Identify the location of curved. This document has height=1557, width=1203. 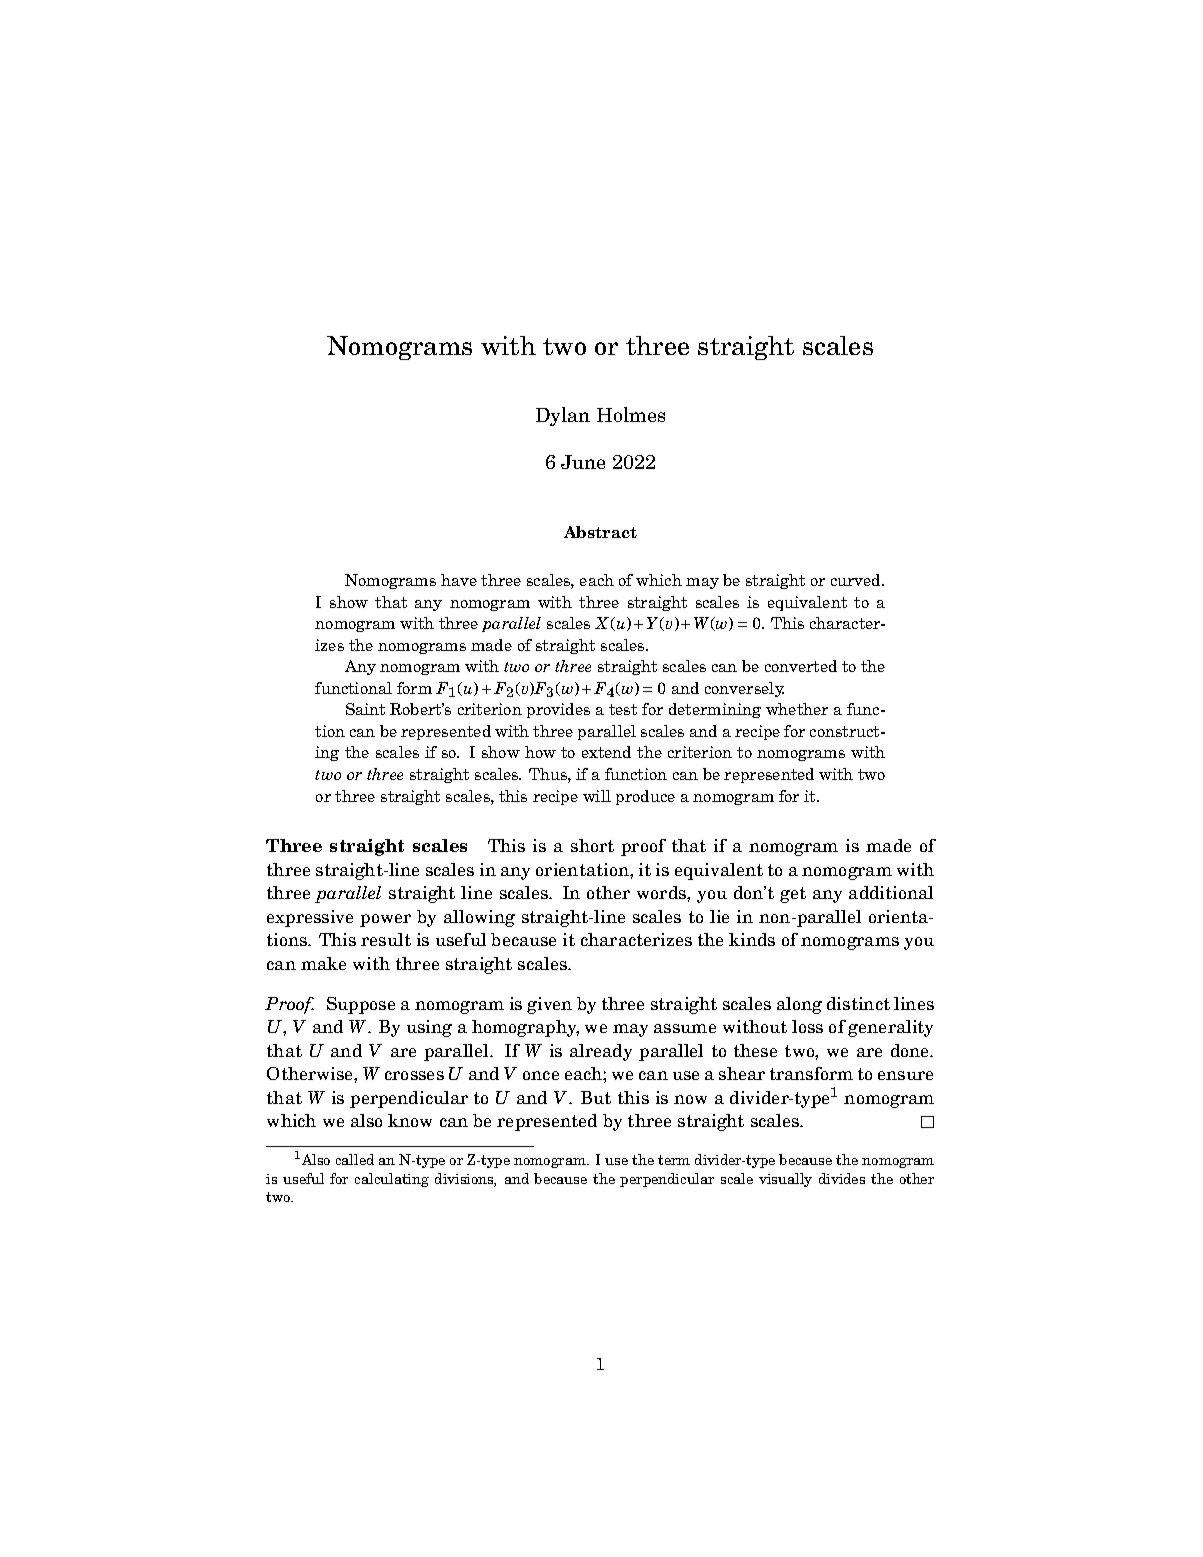
(857, 580).
